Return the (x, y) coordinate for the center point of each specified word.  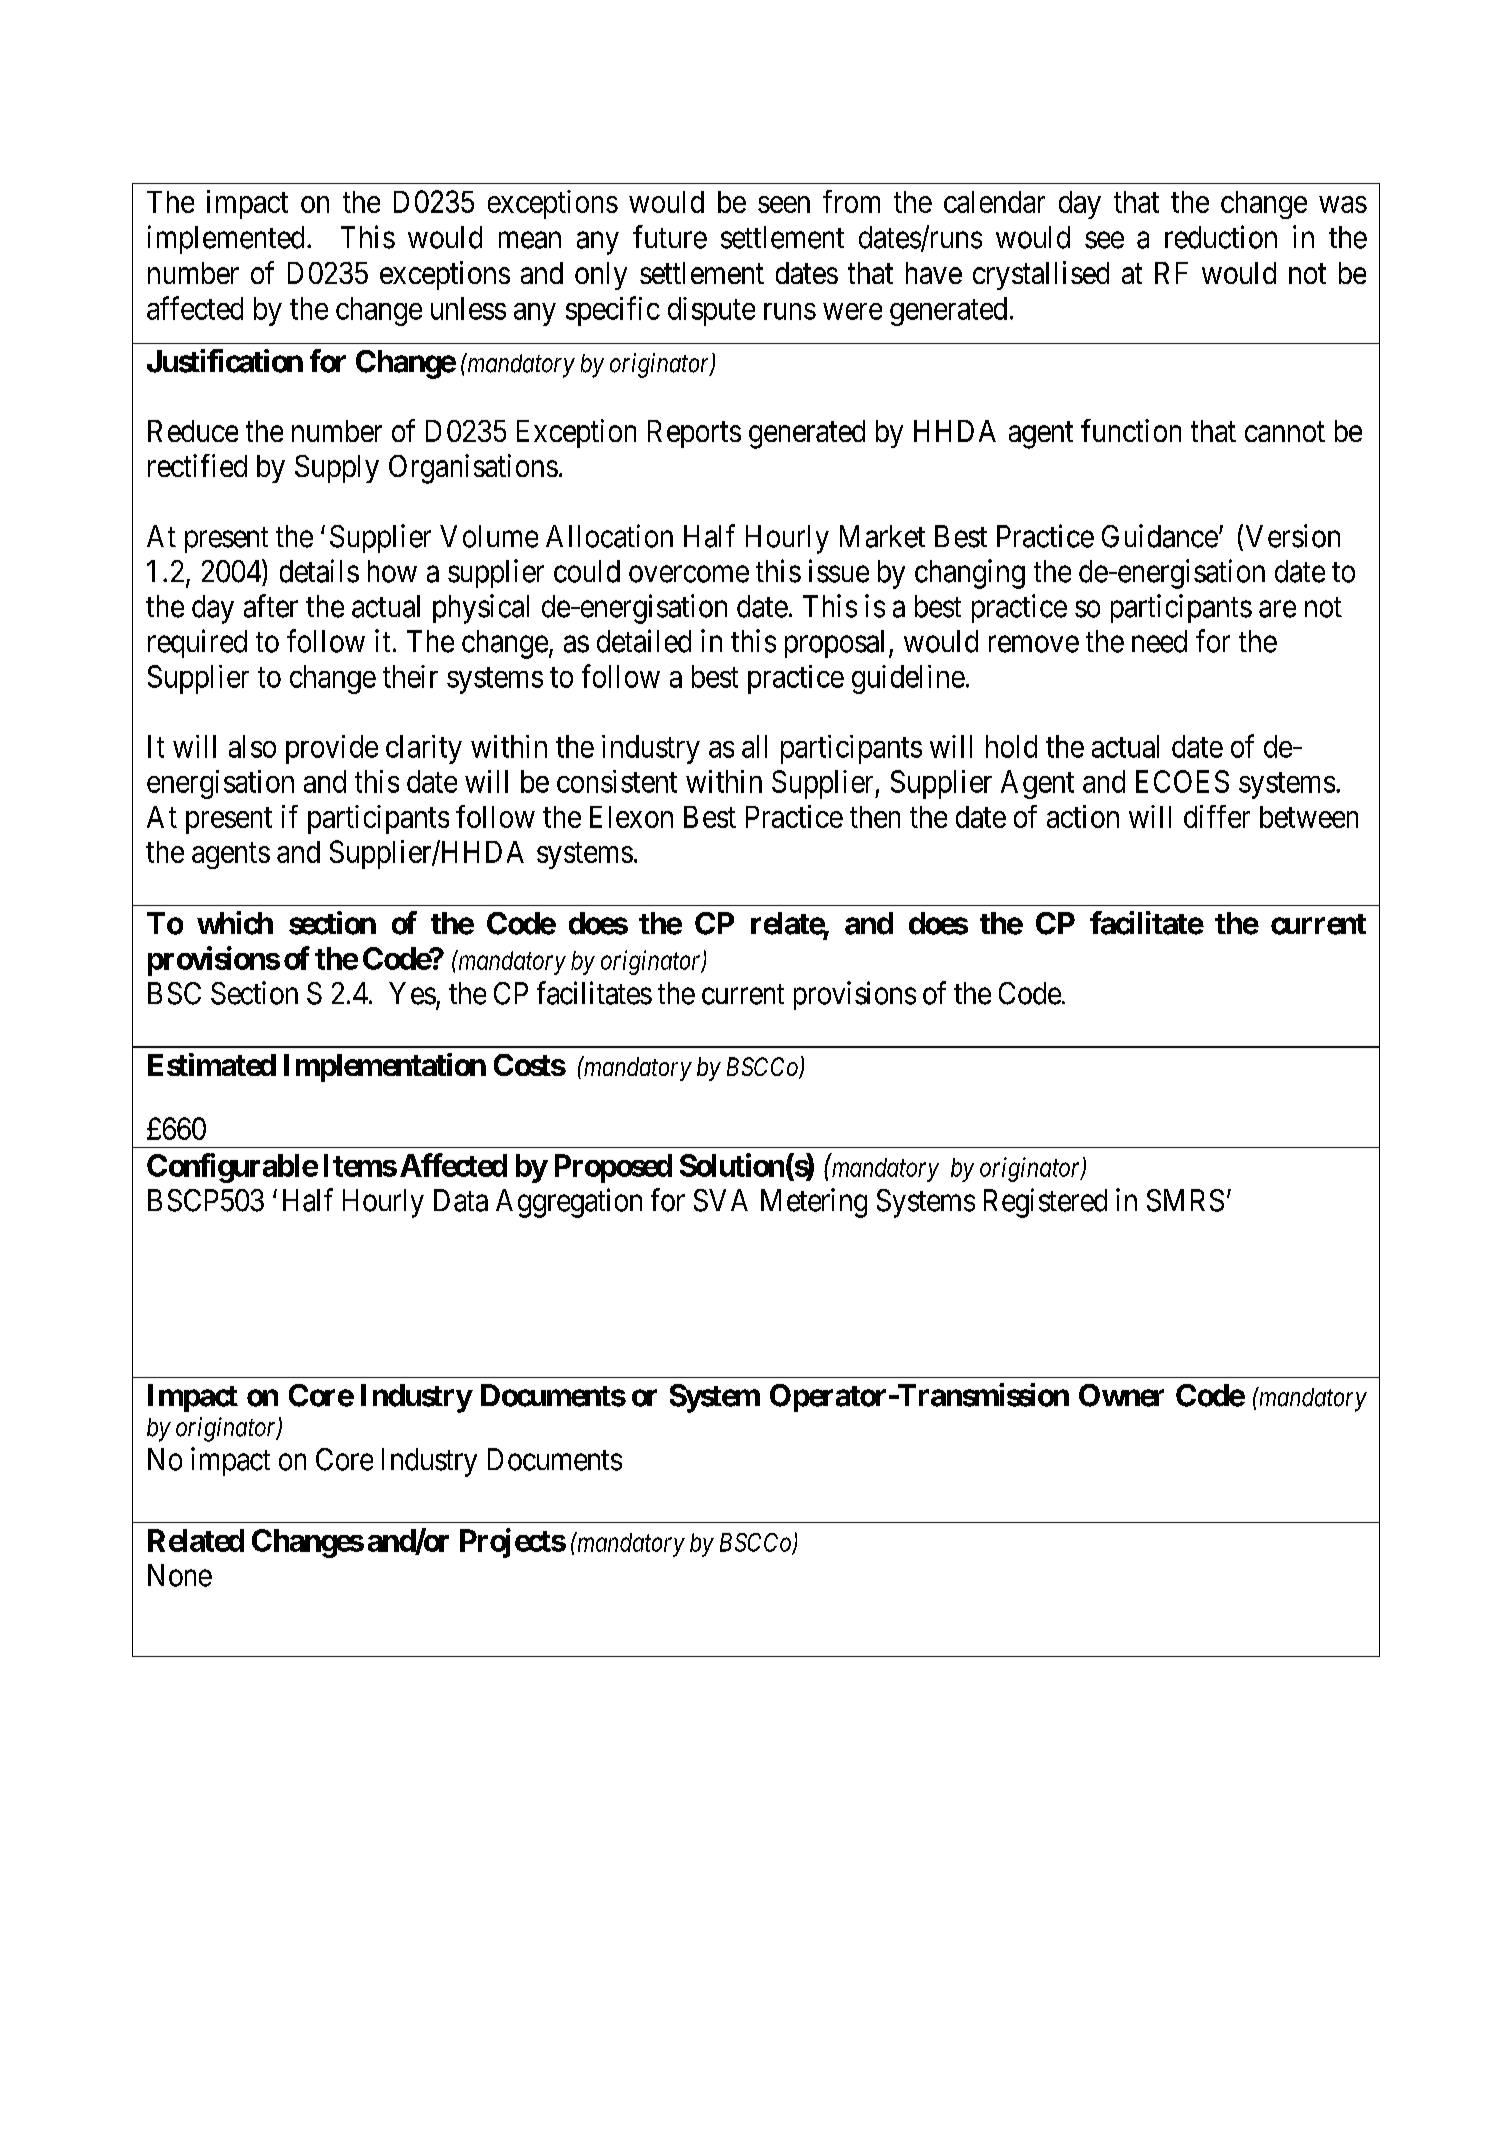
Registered (1045, 1203)
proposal (834, 644)
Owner (1121, 1395)
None (180, 1575)
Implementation (385, 1067)
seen (784, 204)
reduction (1221, 237)
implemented (226, 239)
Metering (814, 1203)
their (410, 676)
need (1159, 641)
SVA (721, 1200)
